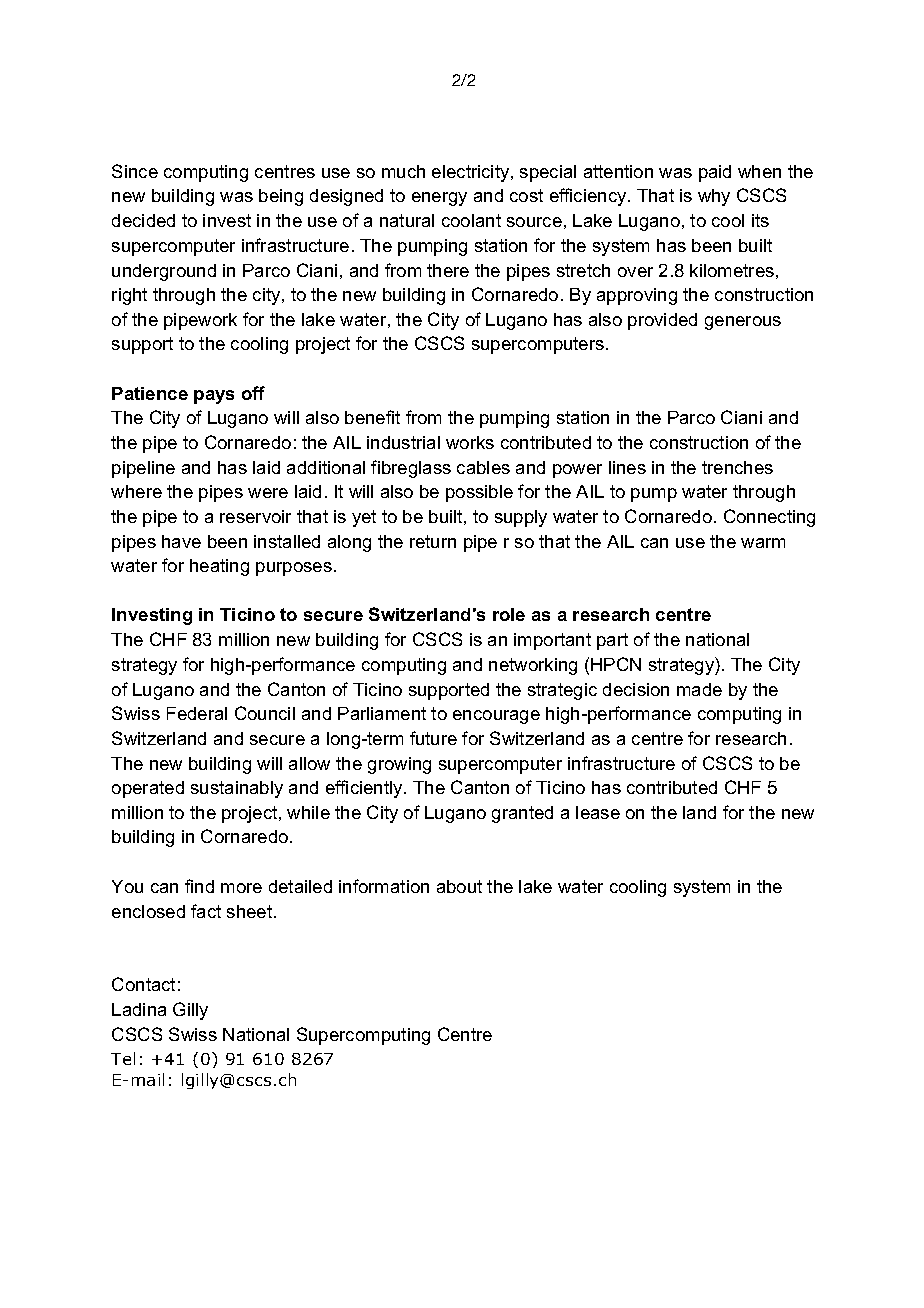 This page has height=1308, width=924. Describe the element at coordinates (496, 717) in the page. I see `encourage` at that location.
